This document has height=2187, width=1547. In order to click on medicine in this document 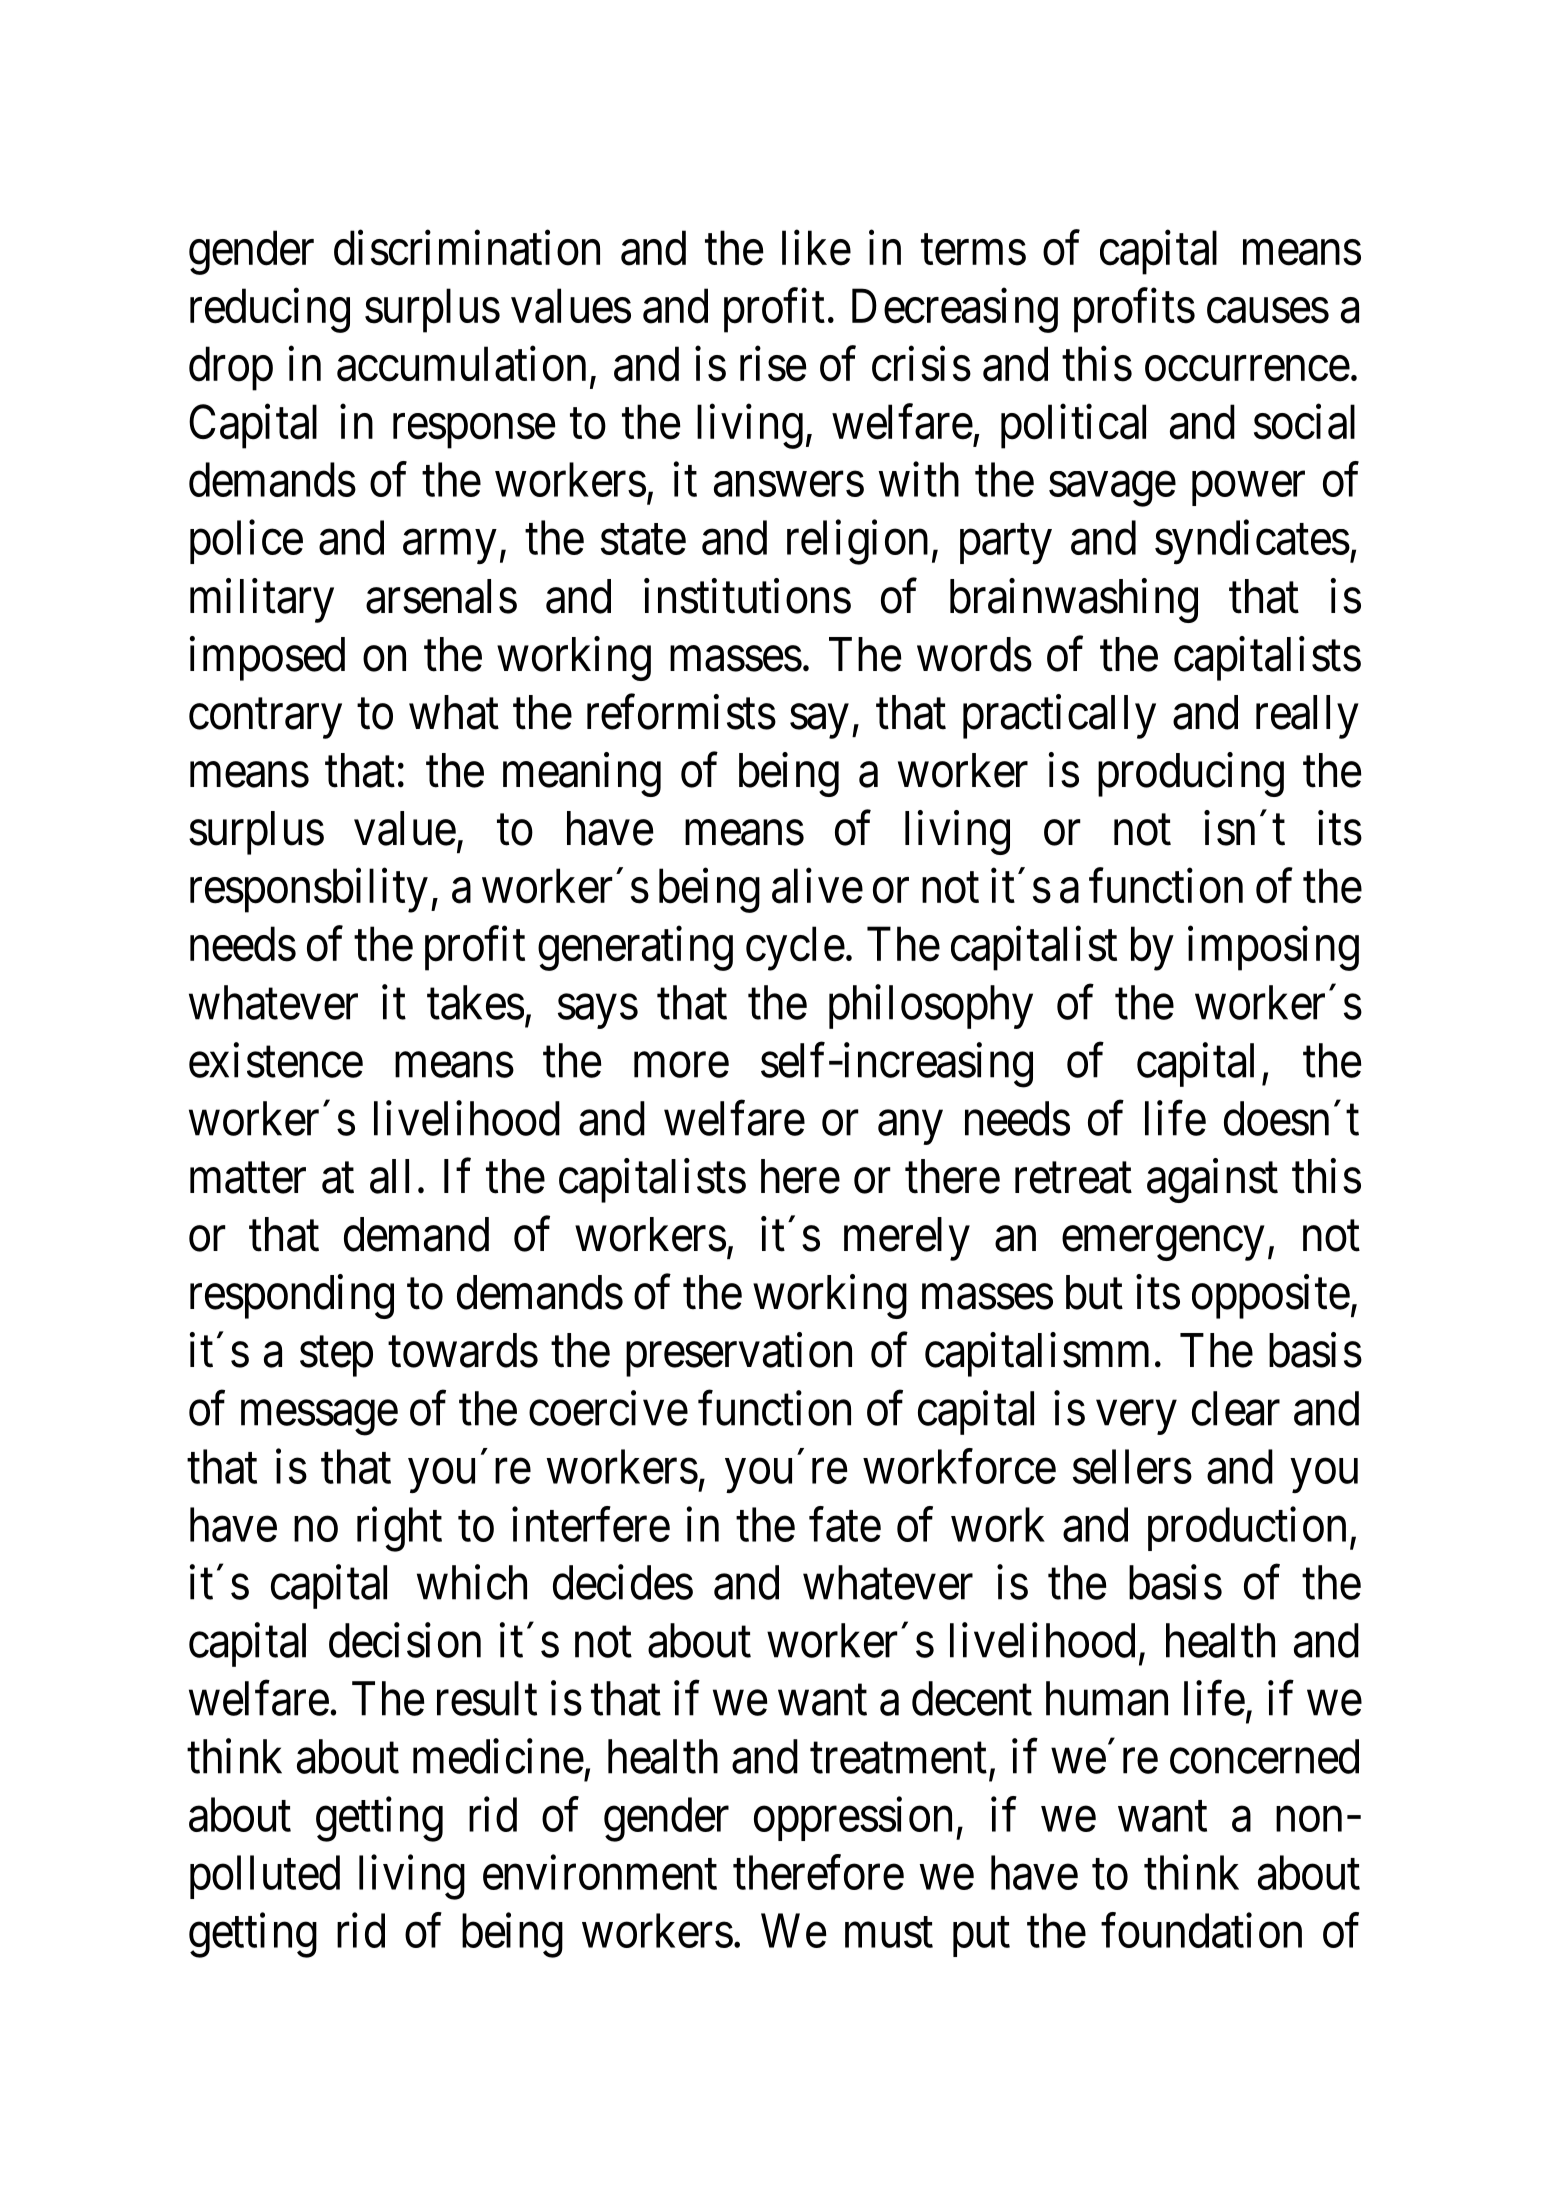, I will do `click(498, 1756)`.
